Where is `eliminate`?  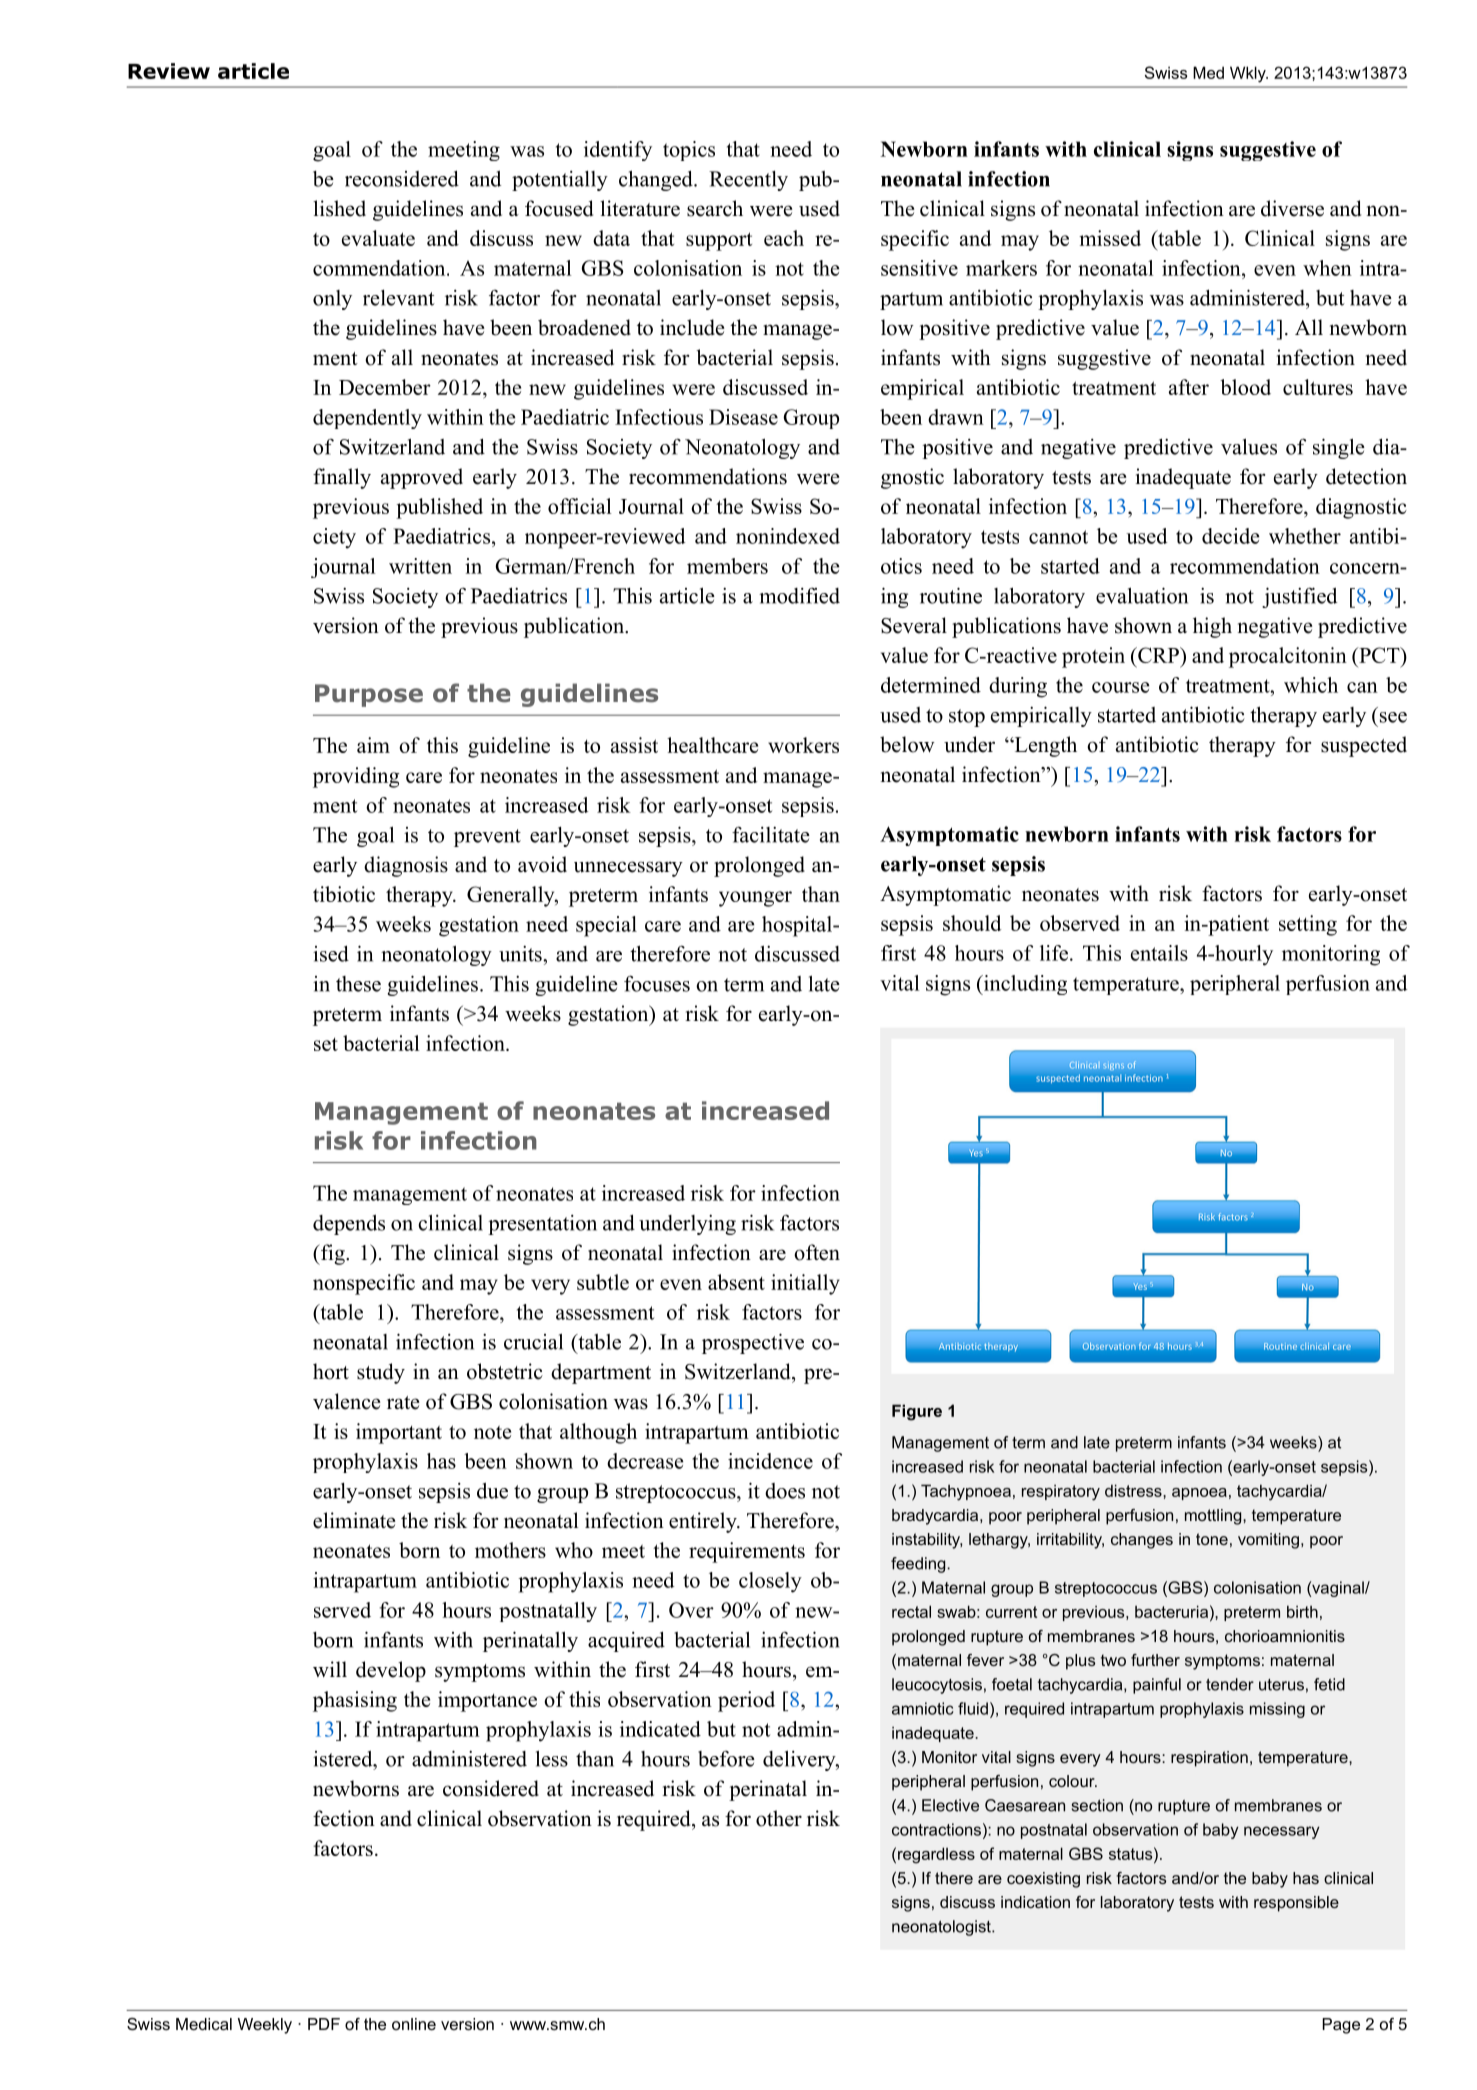
eliminate is located at coordinates (354, 1520).
